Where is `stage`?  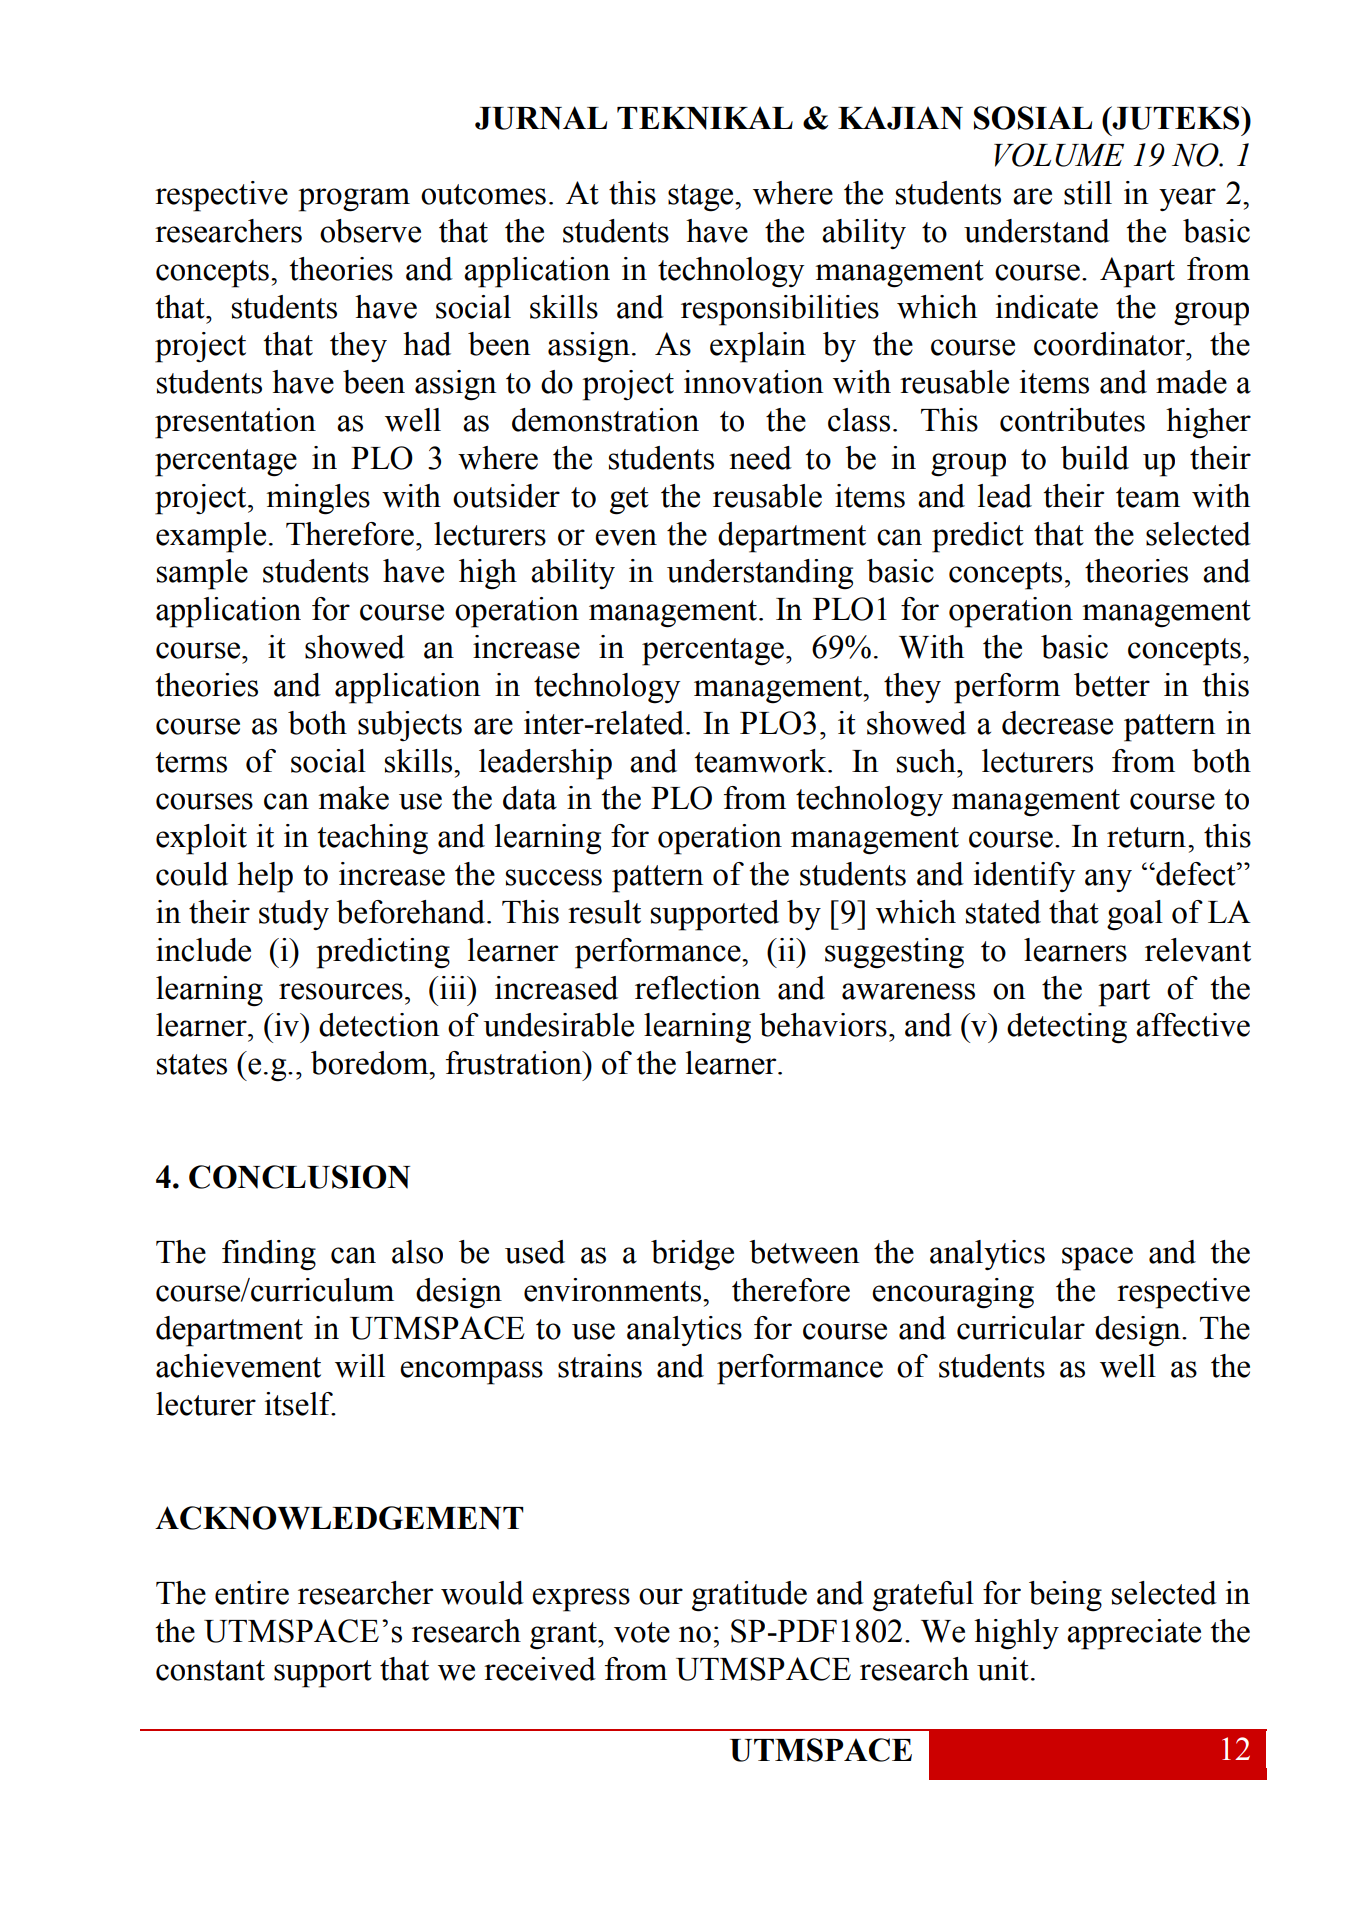
stage is located at coordinates (702, 198).
